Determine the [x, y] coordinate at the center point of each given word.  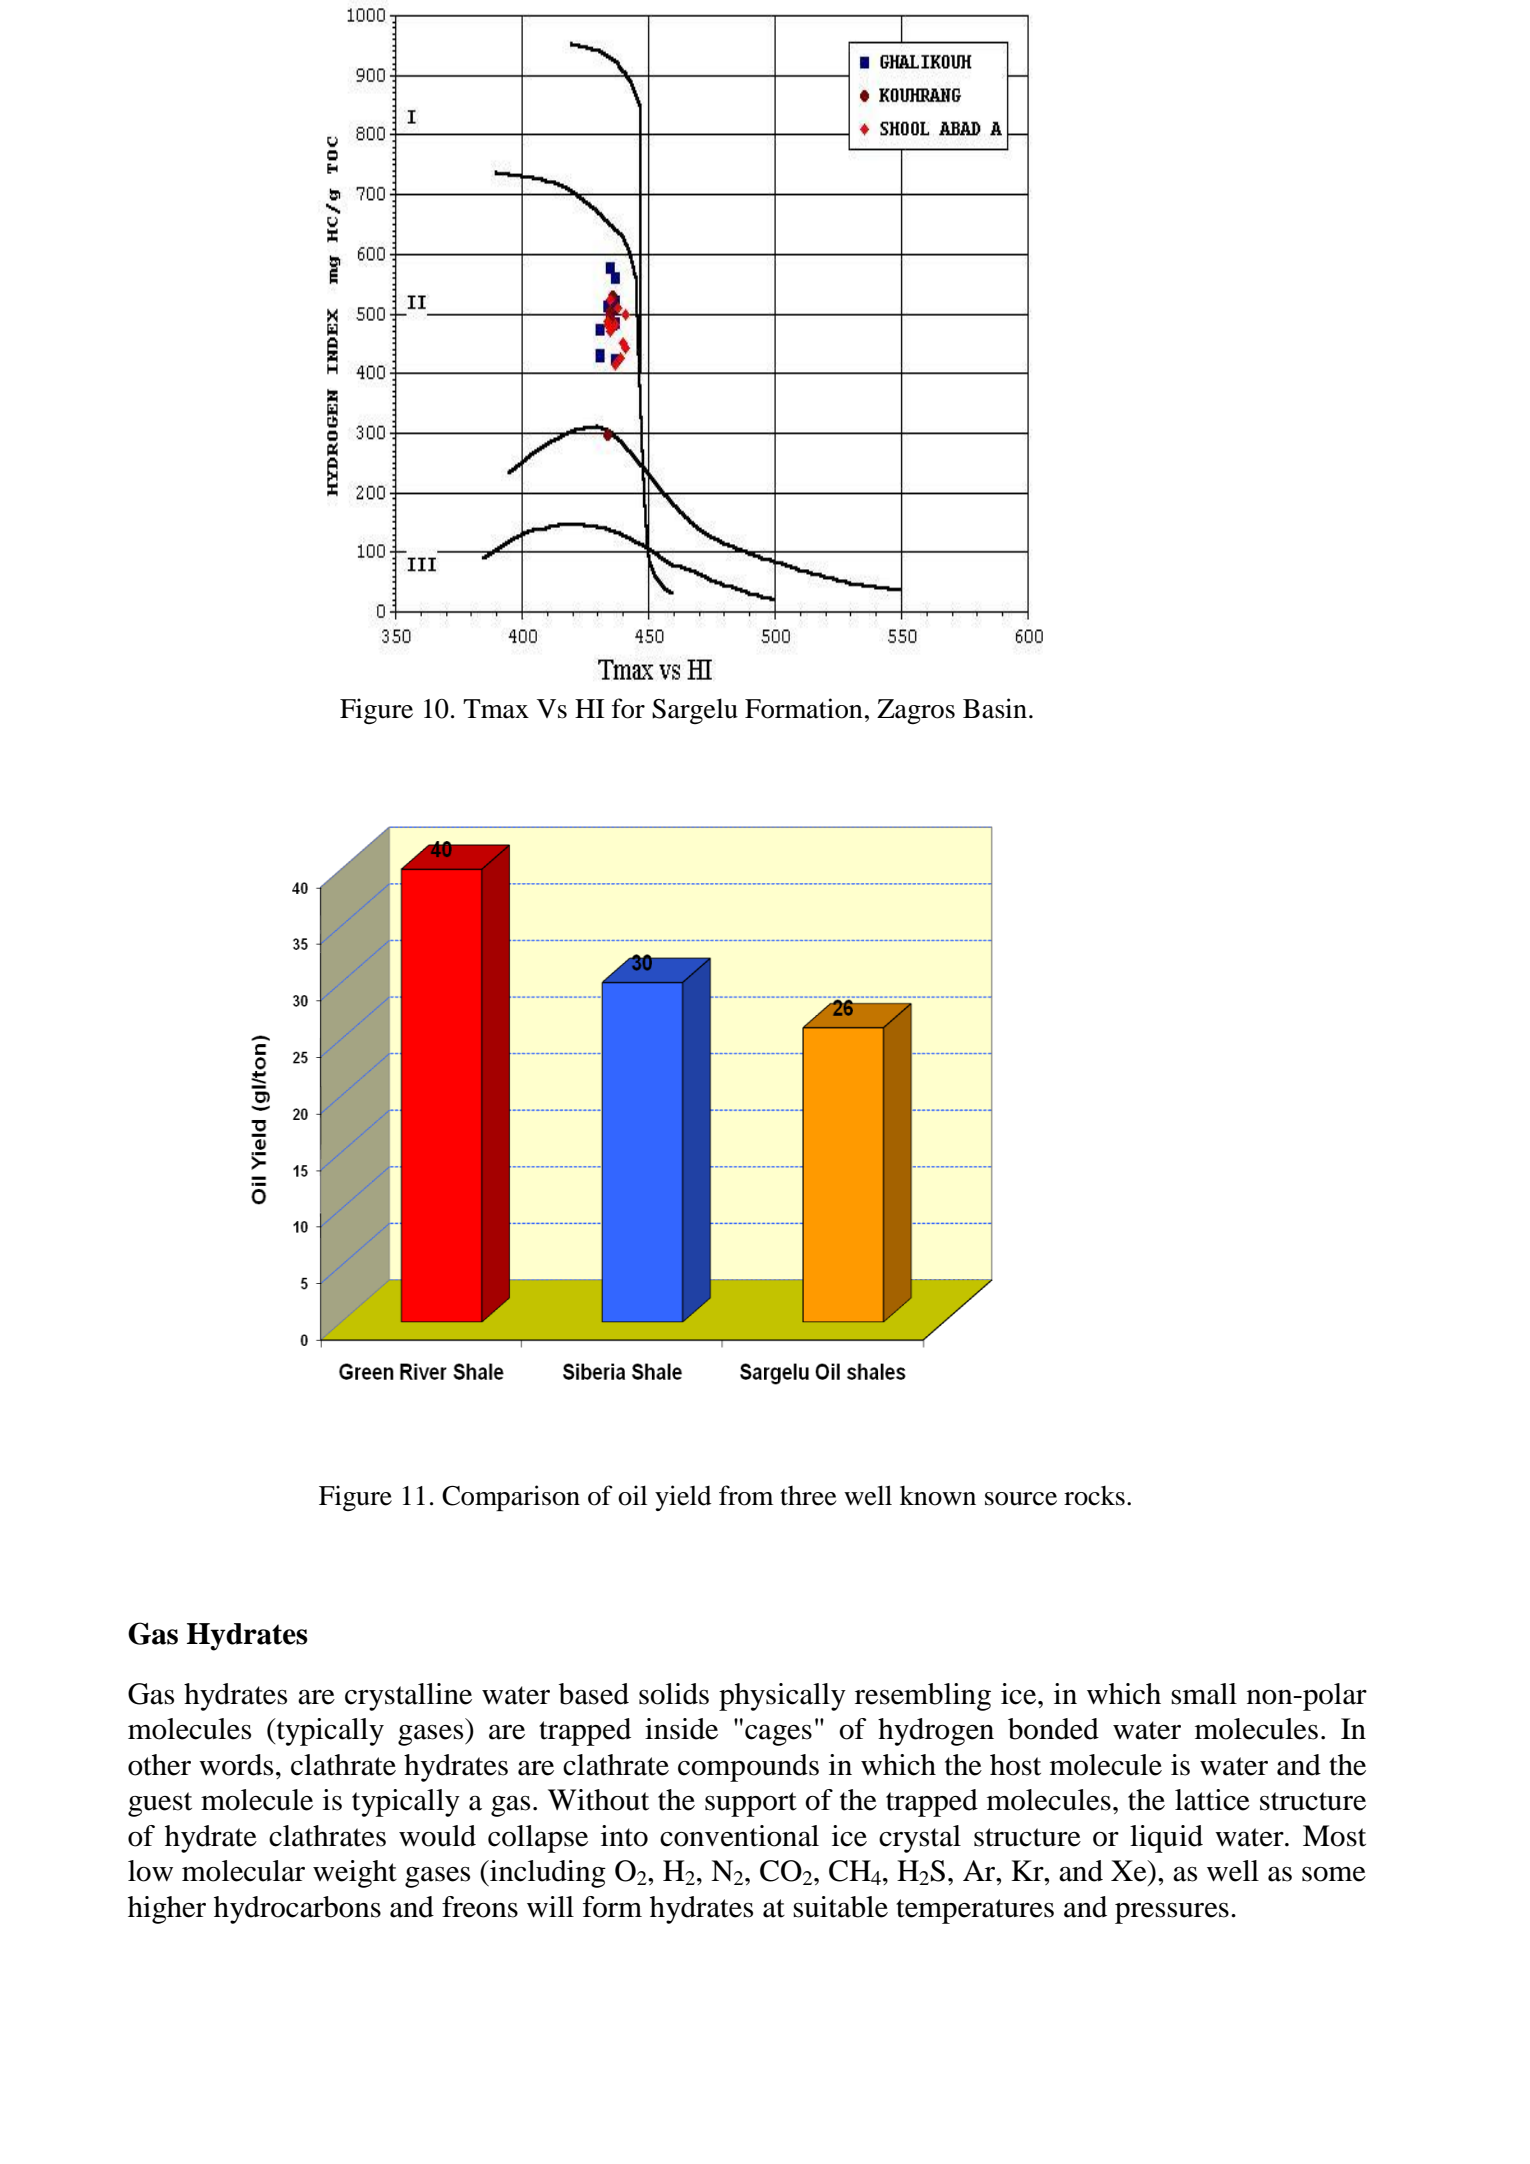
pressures [1172, 1913]
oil [632, 1495]
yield [683, 1498]
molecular [243, 1871]
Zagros [916, 711]
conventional [739, 1836]
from [746, 1495]
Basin [995, 708]
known [938, 1496]
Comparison [511, 1498]
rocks [1094, 1496]
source [1021, 1499]
